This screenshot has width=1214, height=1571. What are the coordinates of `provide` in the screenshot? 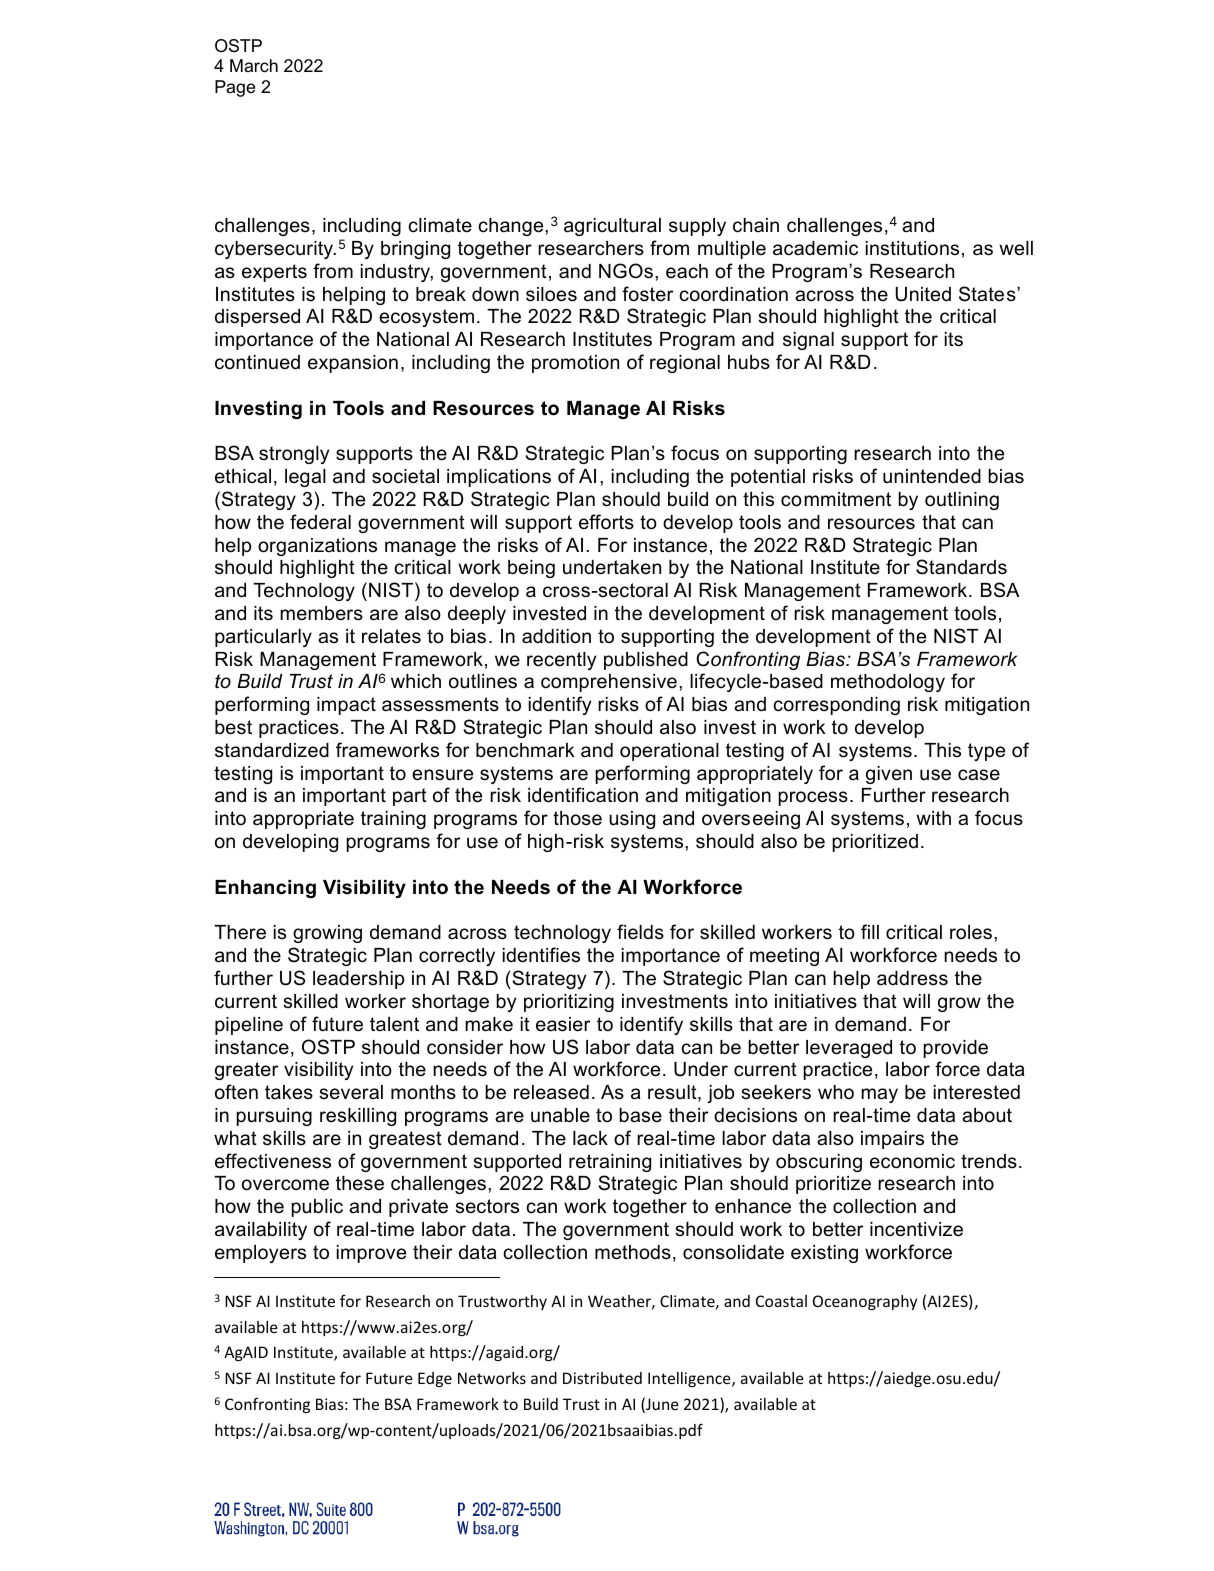 It's located at (955, 1049).
